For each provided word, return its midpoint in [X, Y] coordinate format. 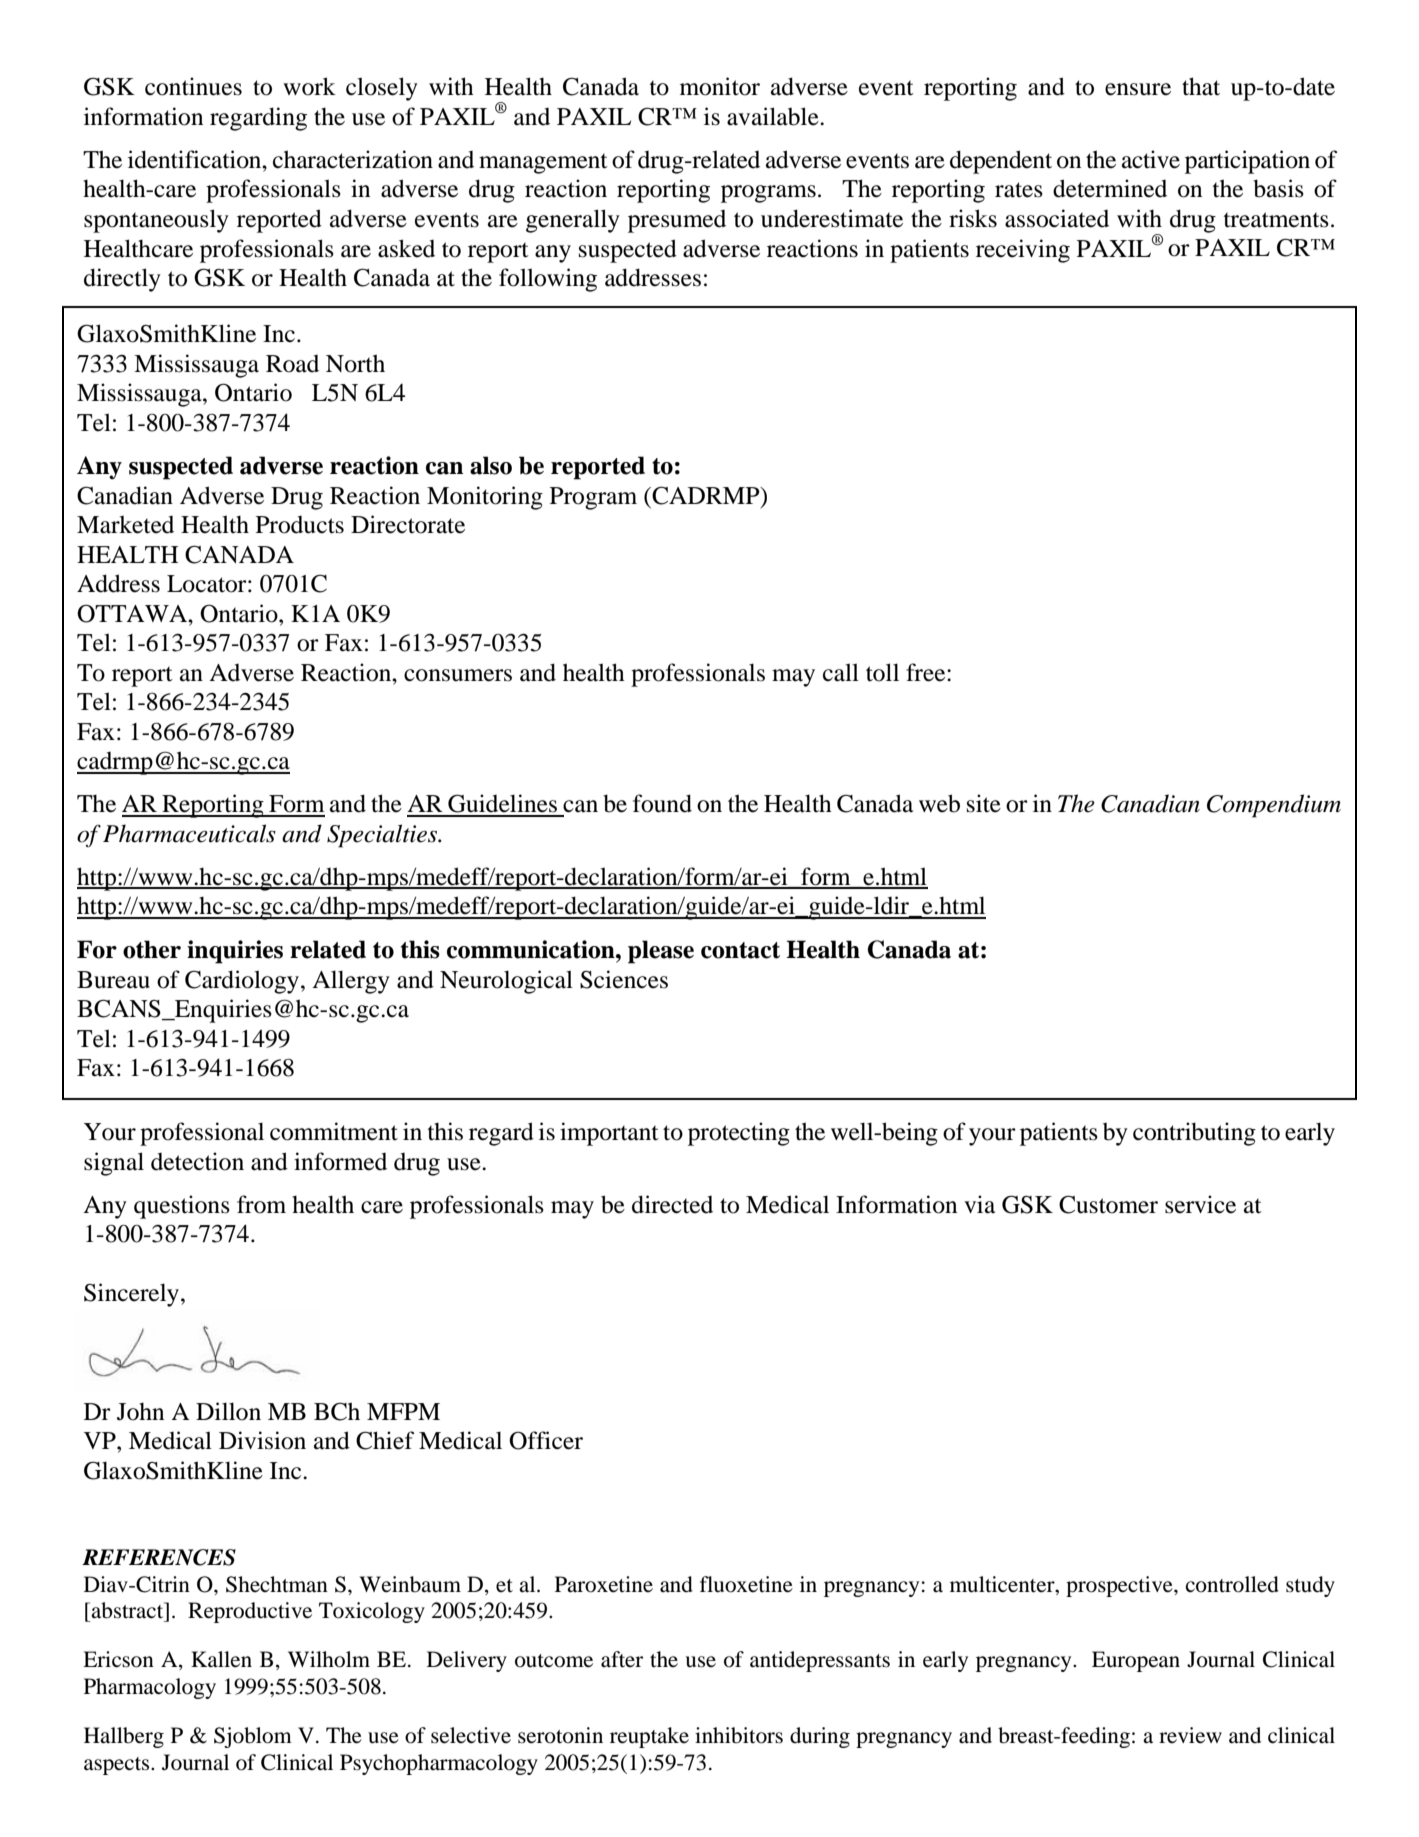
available [774, 116]
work [309, 86]
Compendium [1274, 806]
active [1151, 159]
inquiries [235, 952]
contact [740, 950]
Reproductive [250, 1612]
